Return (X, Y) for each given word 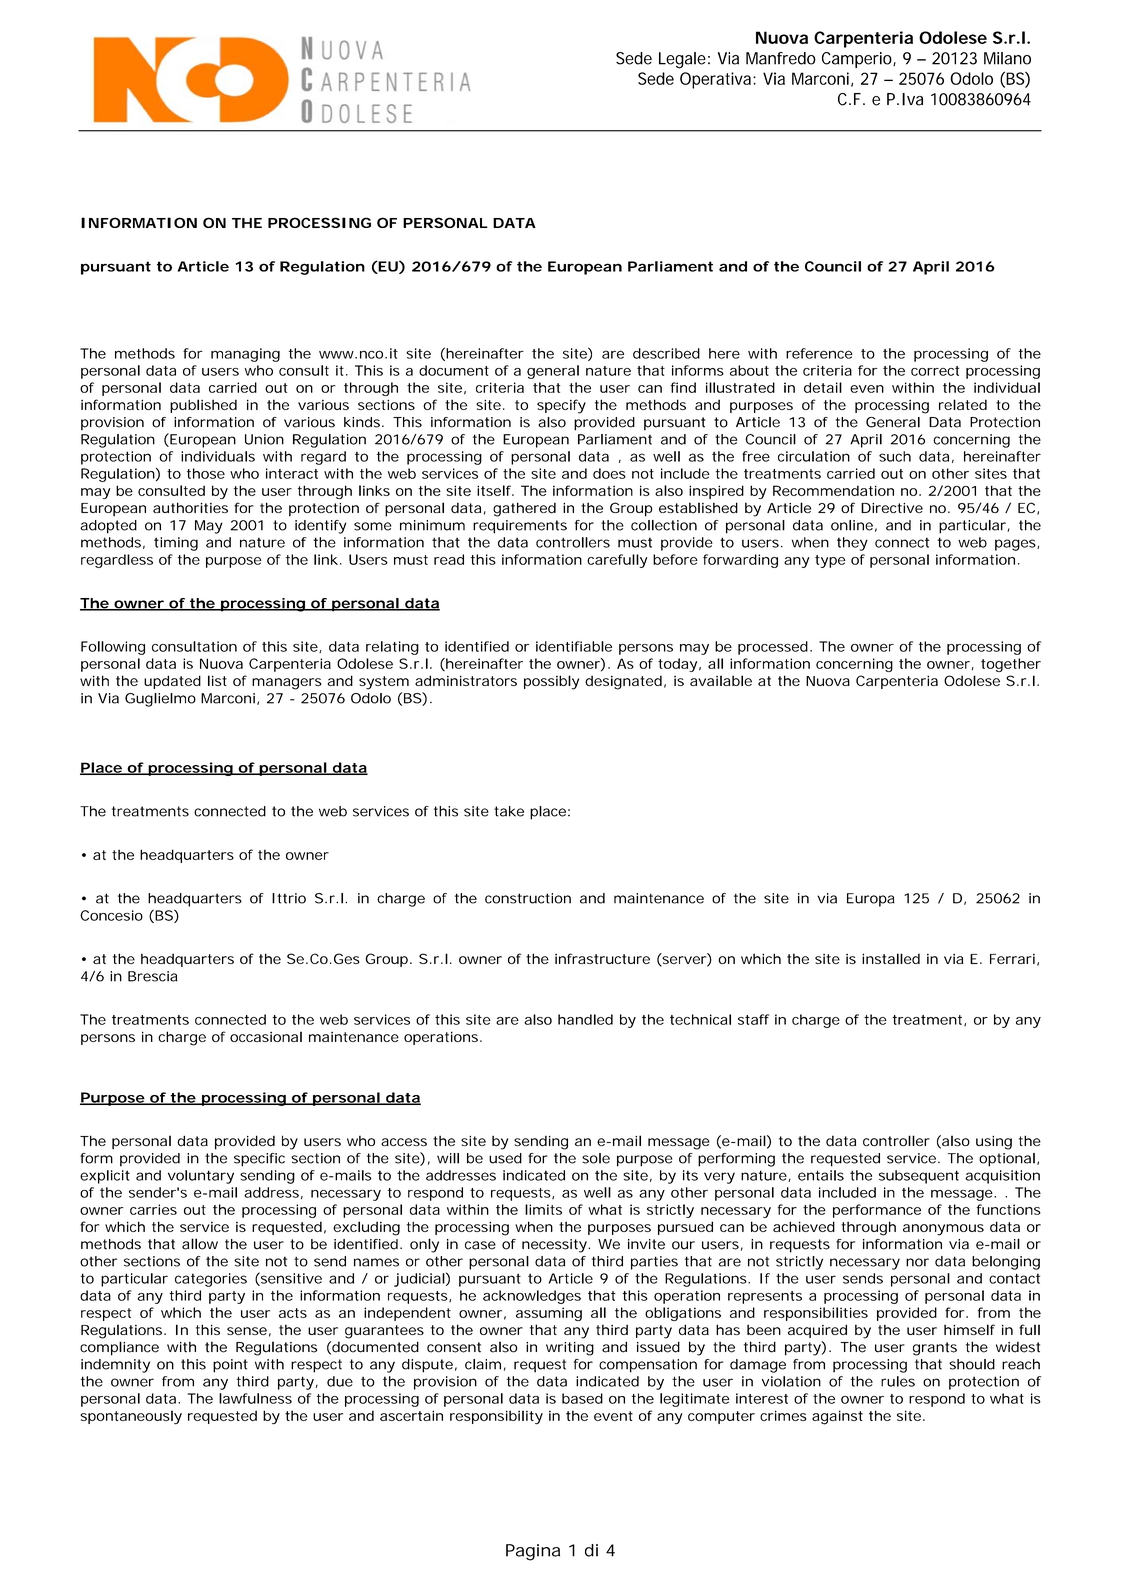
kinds (362, 422)
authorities (190, 507)
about (749, 370)
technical (700, 1019)
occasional (266, 1036)
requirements (520, 527)
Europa (871, 900)
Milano (1007, 58)
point (230, 1366)
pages (1015, 545)
